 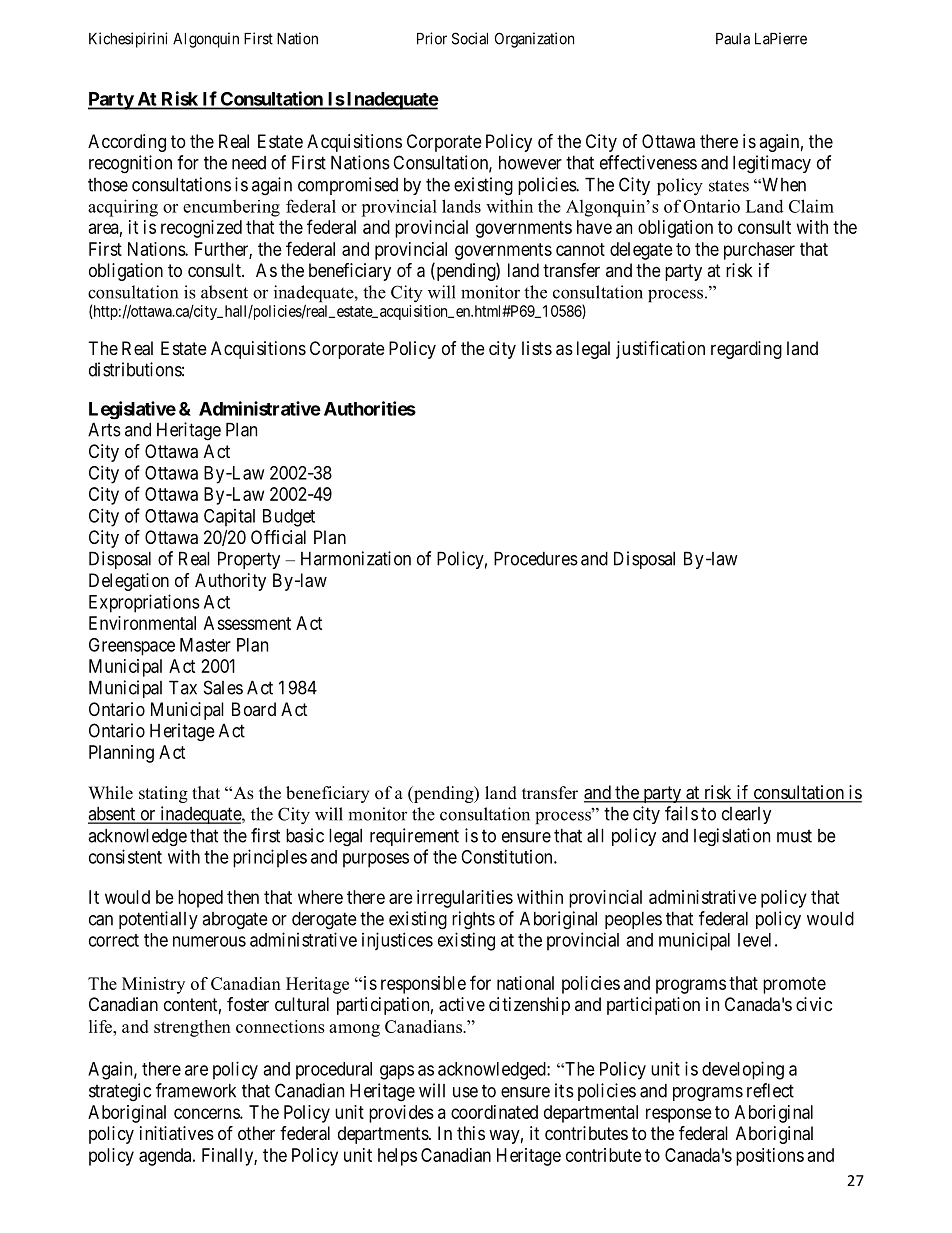 I want to click on Paula, so click(x=733, y=39).
